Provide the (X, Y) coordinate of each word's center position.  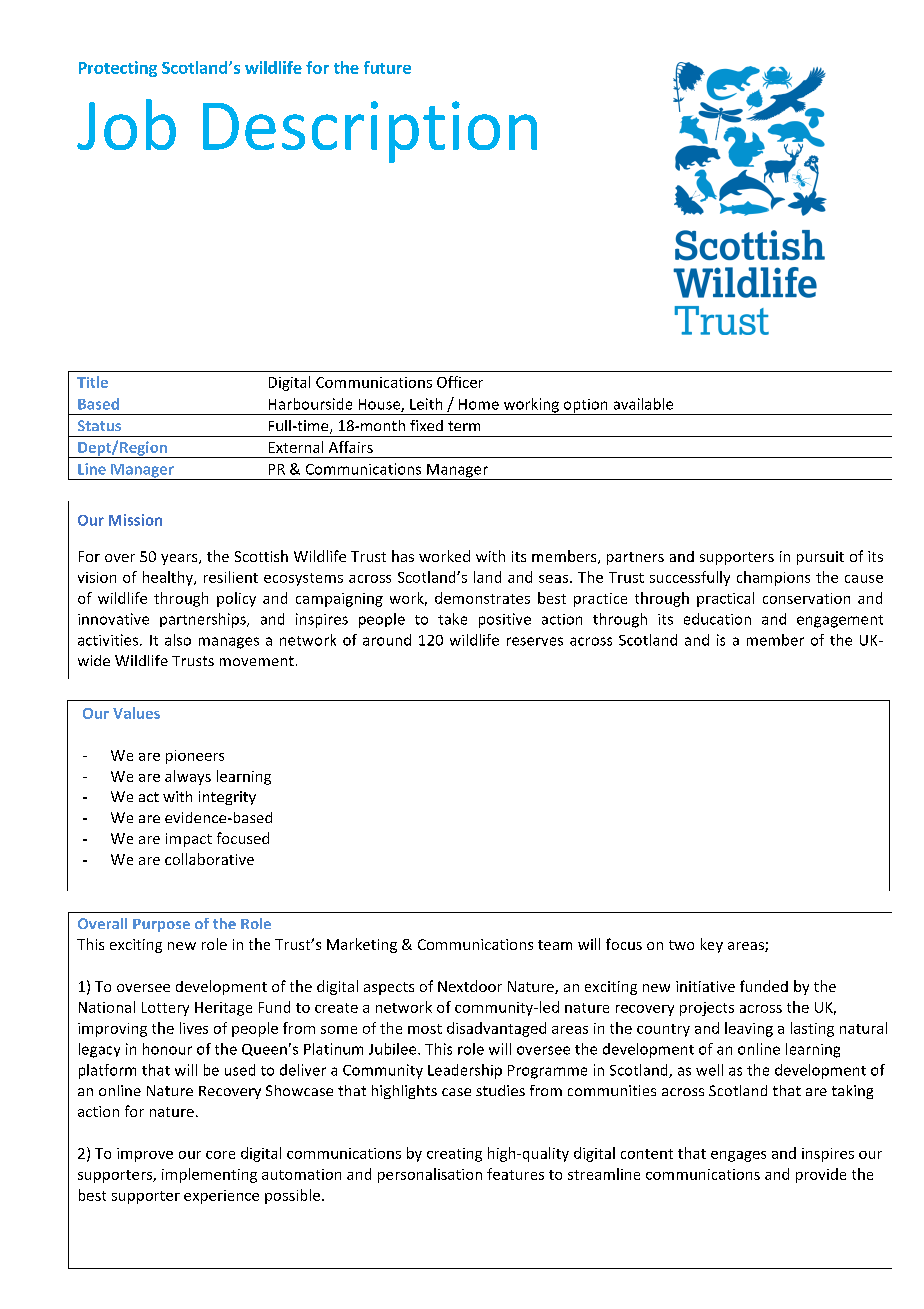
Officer (460, 382)
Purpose (161, 925)
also (178, 640)
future (387, 67)
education (717, 619)
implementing (209, 1175)
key (712, 945)
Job (126, 124)
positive (505, 620)
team (555, 945)
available (643, 404)
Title (92, 382)
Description (370, 132)
